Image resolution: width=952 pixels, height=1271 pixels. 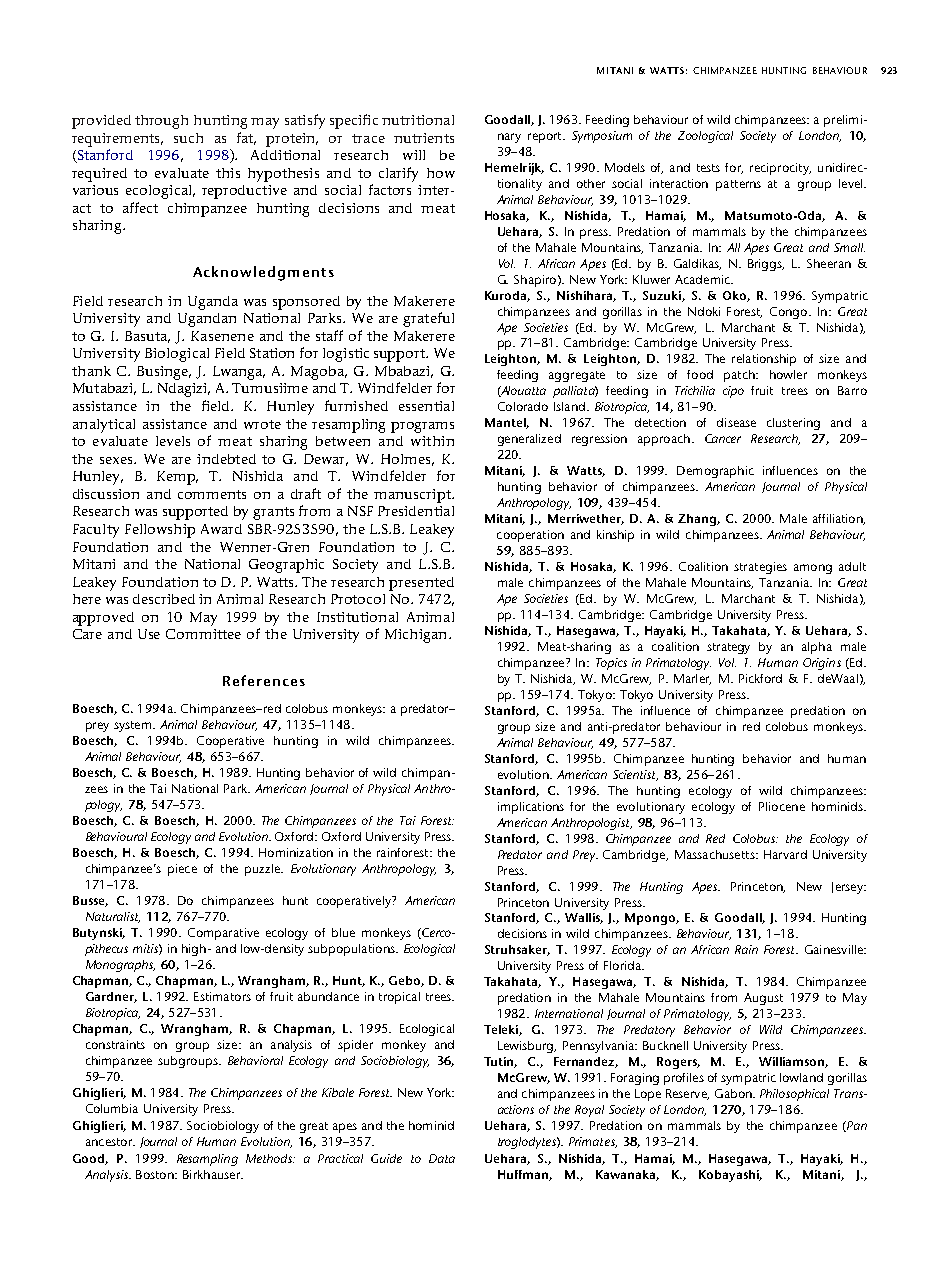 I want to click on such, so click(x=188, y=138).
